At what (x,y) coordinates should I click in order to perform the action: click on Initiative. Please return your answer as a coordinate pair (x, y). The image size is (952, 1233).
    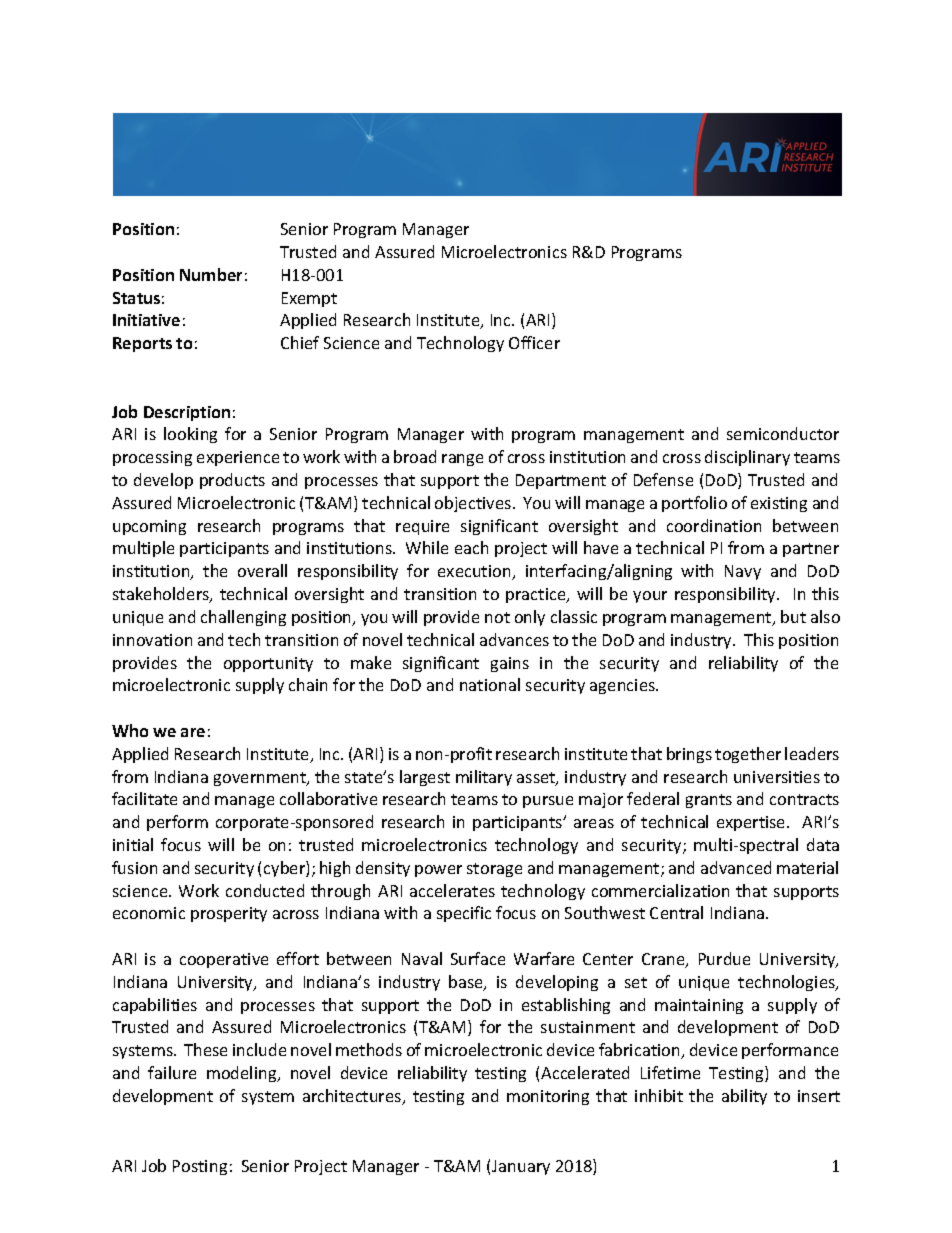
    Looking at the image, I should click on (146, 320).
